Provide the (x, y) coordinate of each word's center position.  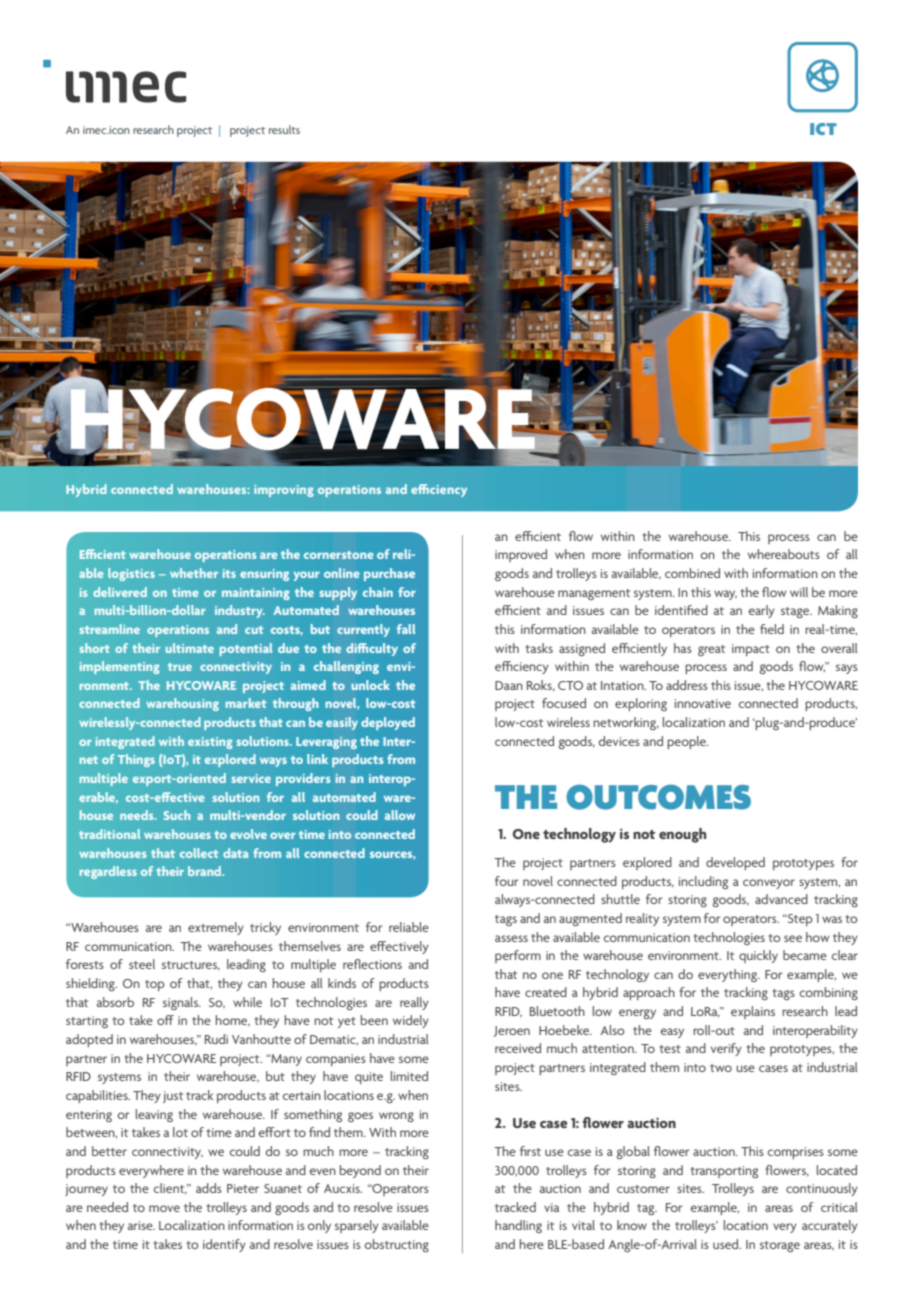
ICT (823, 129)
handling (518, 1226)
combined (692, 573)
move (164, 1208)
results (284, 129)
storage (780, 1246)
